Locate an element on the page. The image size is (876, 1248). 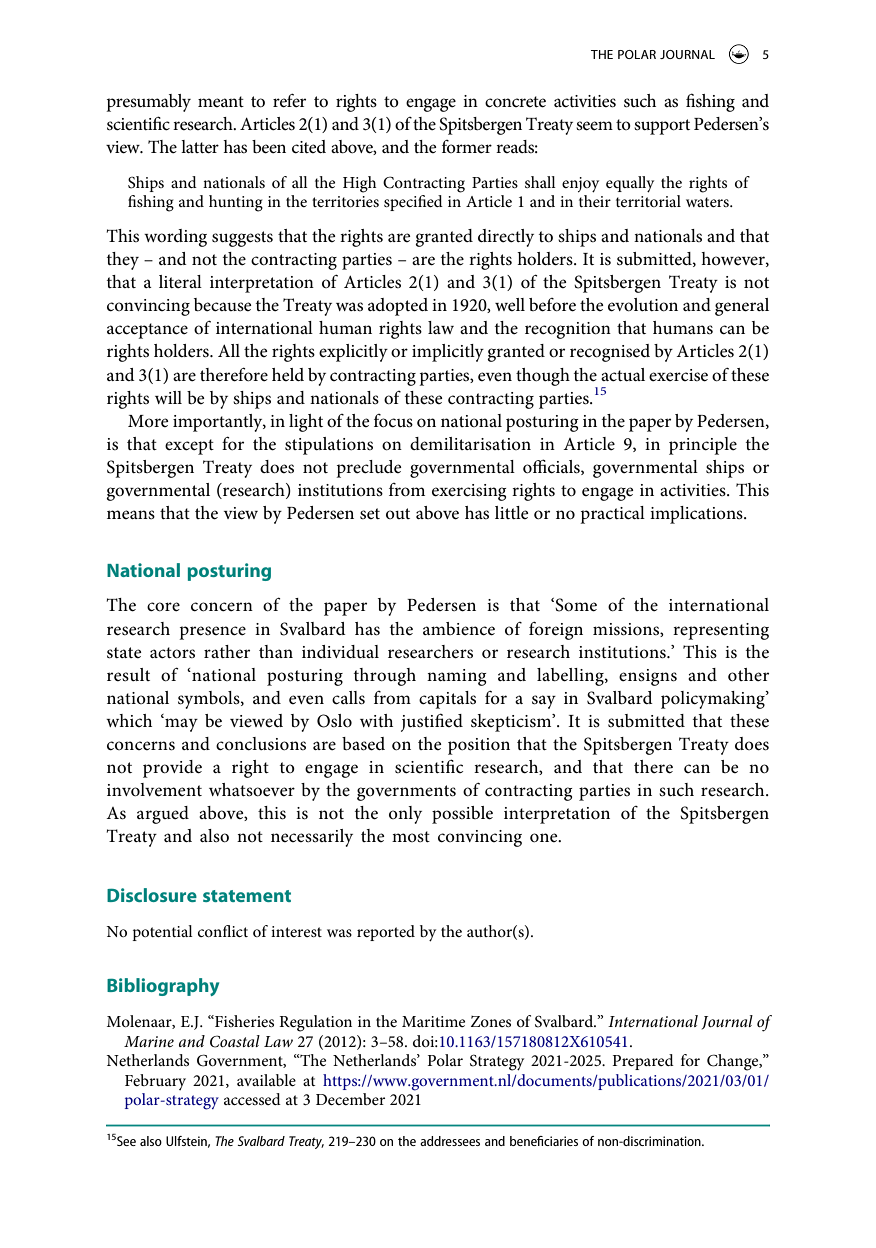
because is located at coordinates (223, 305).
